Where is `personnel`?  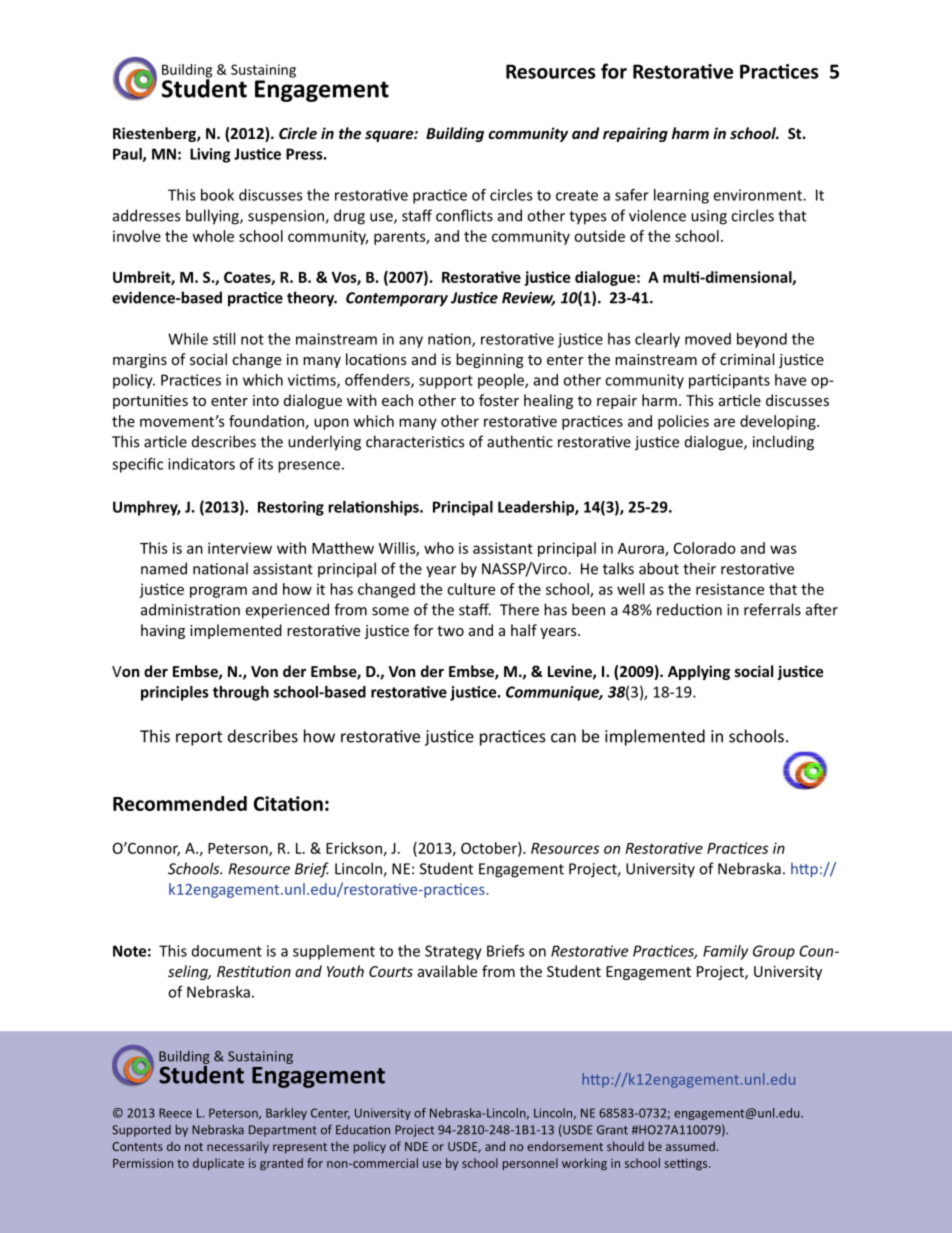 personnel is located at coordinates (530, 1164).
